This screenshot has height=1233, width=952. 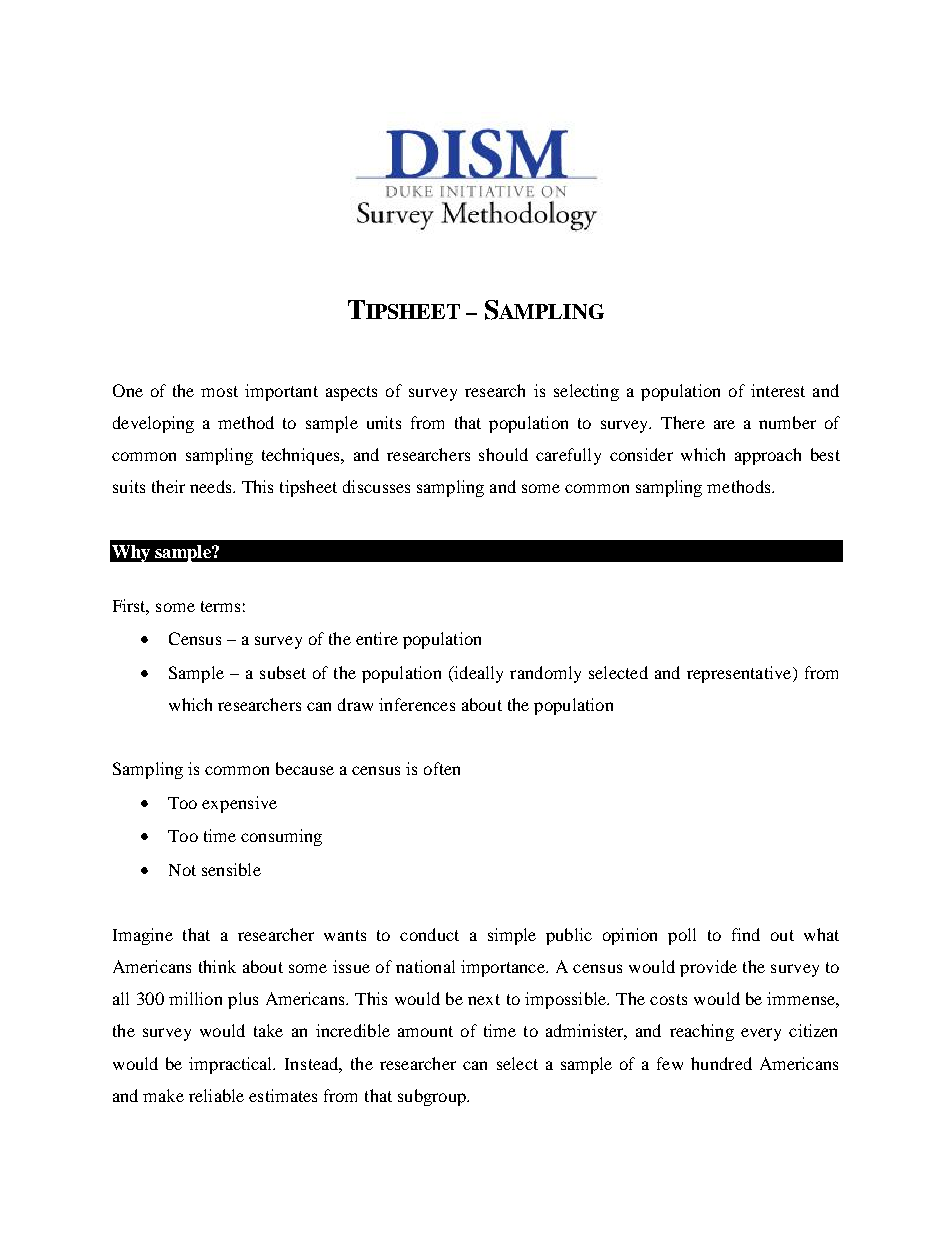 What do you see at coordinates (305, 768) in the screenshot?
I see `because` at bounding box center [305, 768].
